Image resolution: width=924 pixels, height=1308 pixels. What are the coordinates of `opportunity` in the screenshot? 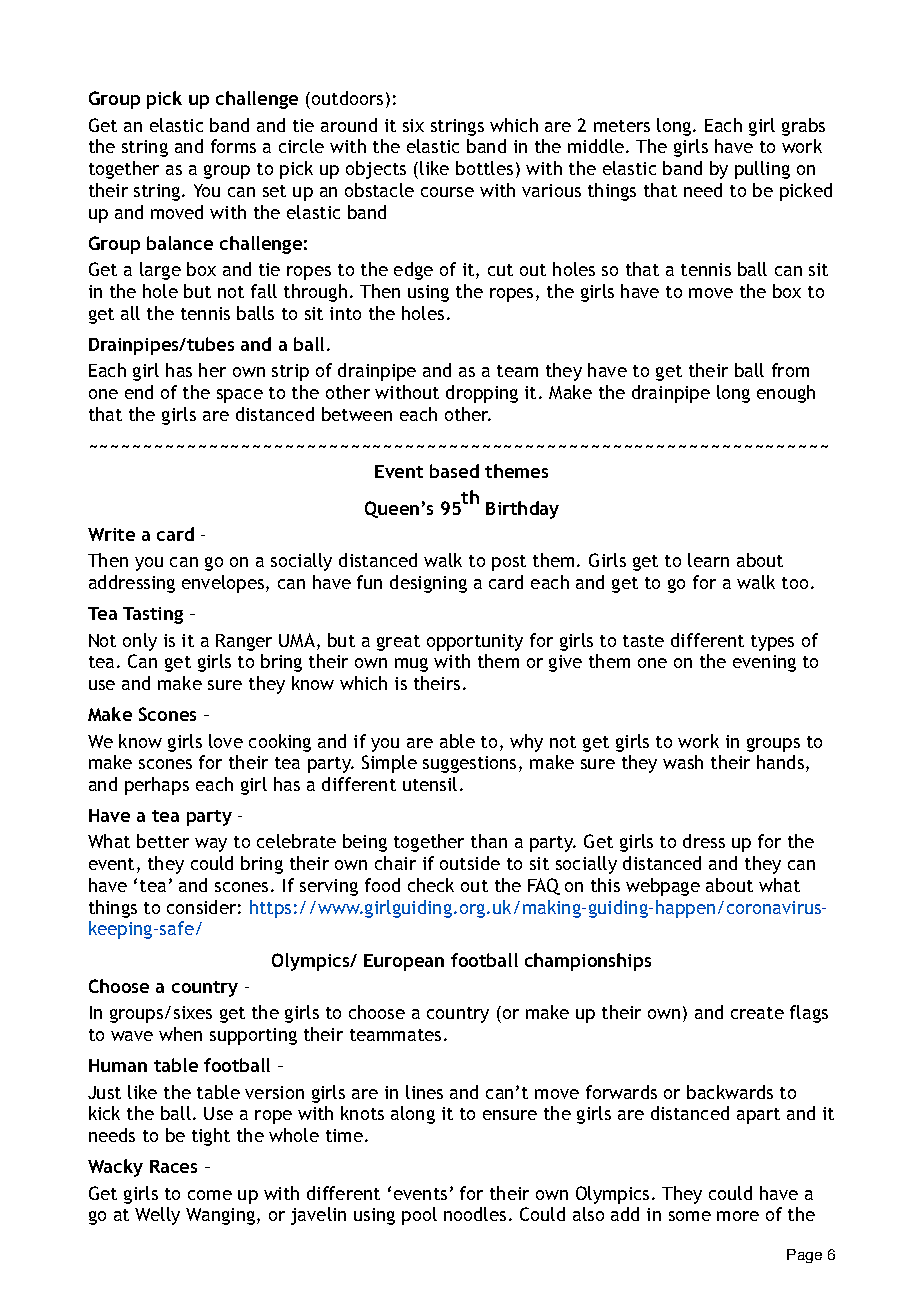 It's located at (475, 642).
